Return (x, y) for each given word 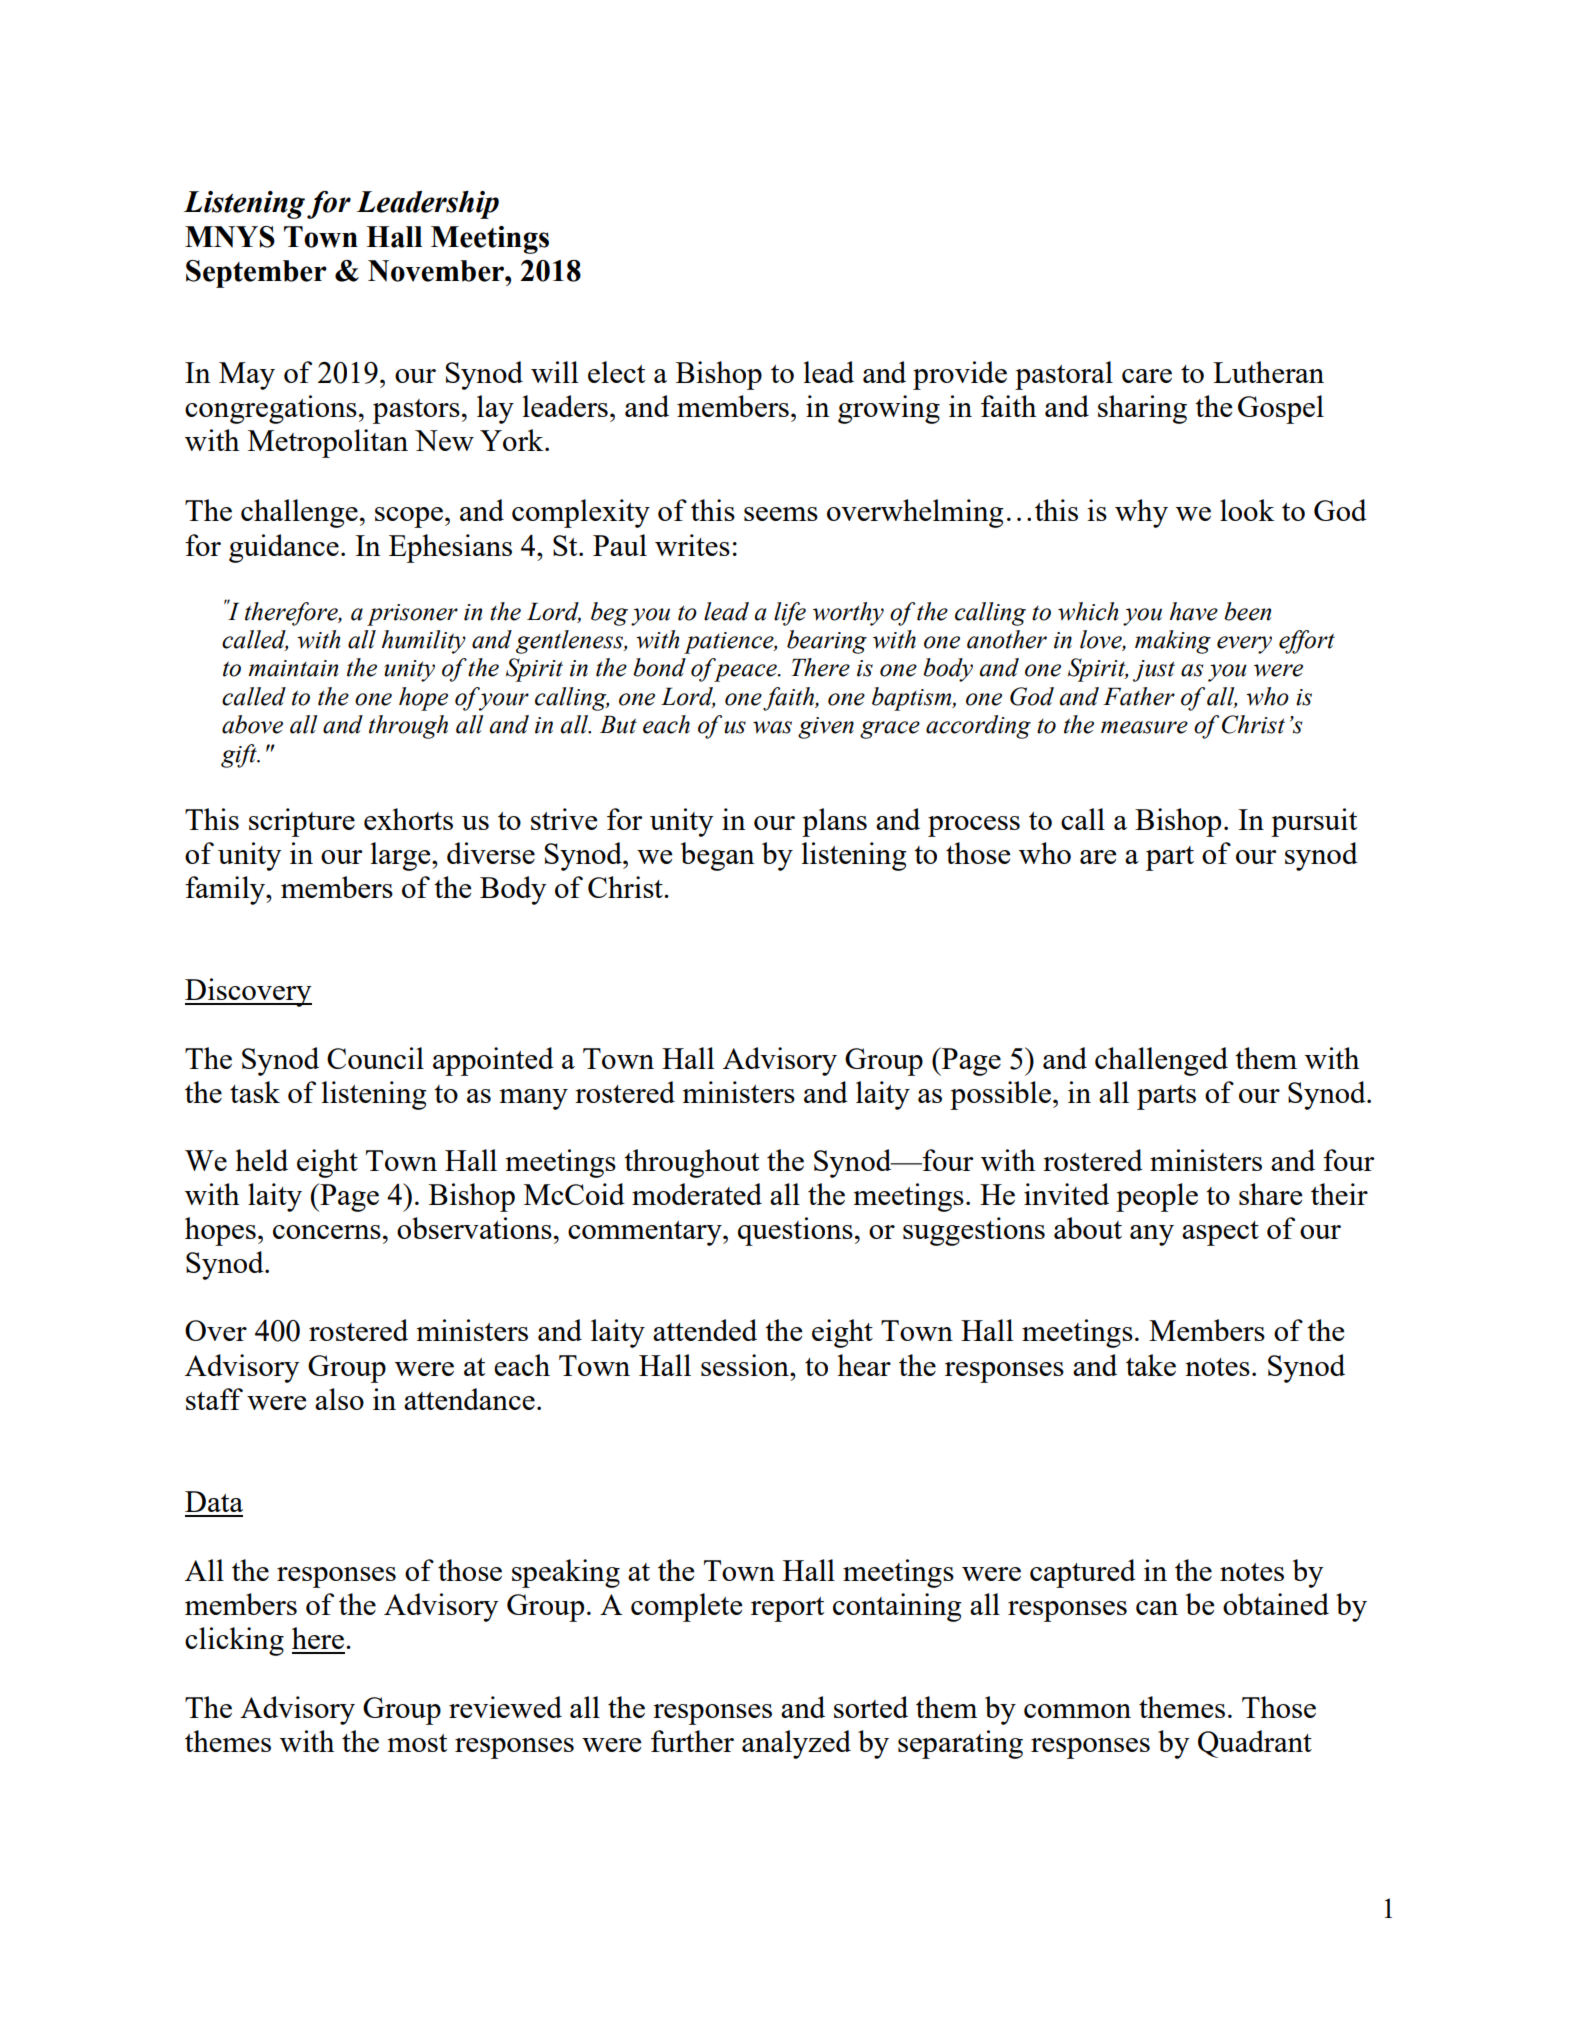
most (417, 1743)
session (746, 1365)
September (256, 274)
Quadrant (1255, 1744)
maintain (293, 668)
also (339, 1399)
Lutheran (1268, 372)
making (1173, 642)
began (718, 856)
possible (1000, 1095)
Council (375, 1058)
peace (746, 673)
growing (889, 409)
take (1151, 1365)
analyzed (796, 1744)
